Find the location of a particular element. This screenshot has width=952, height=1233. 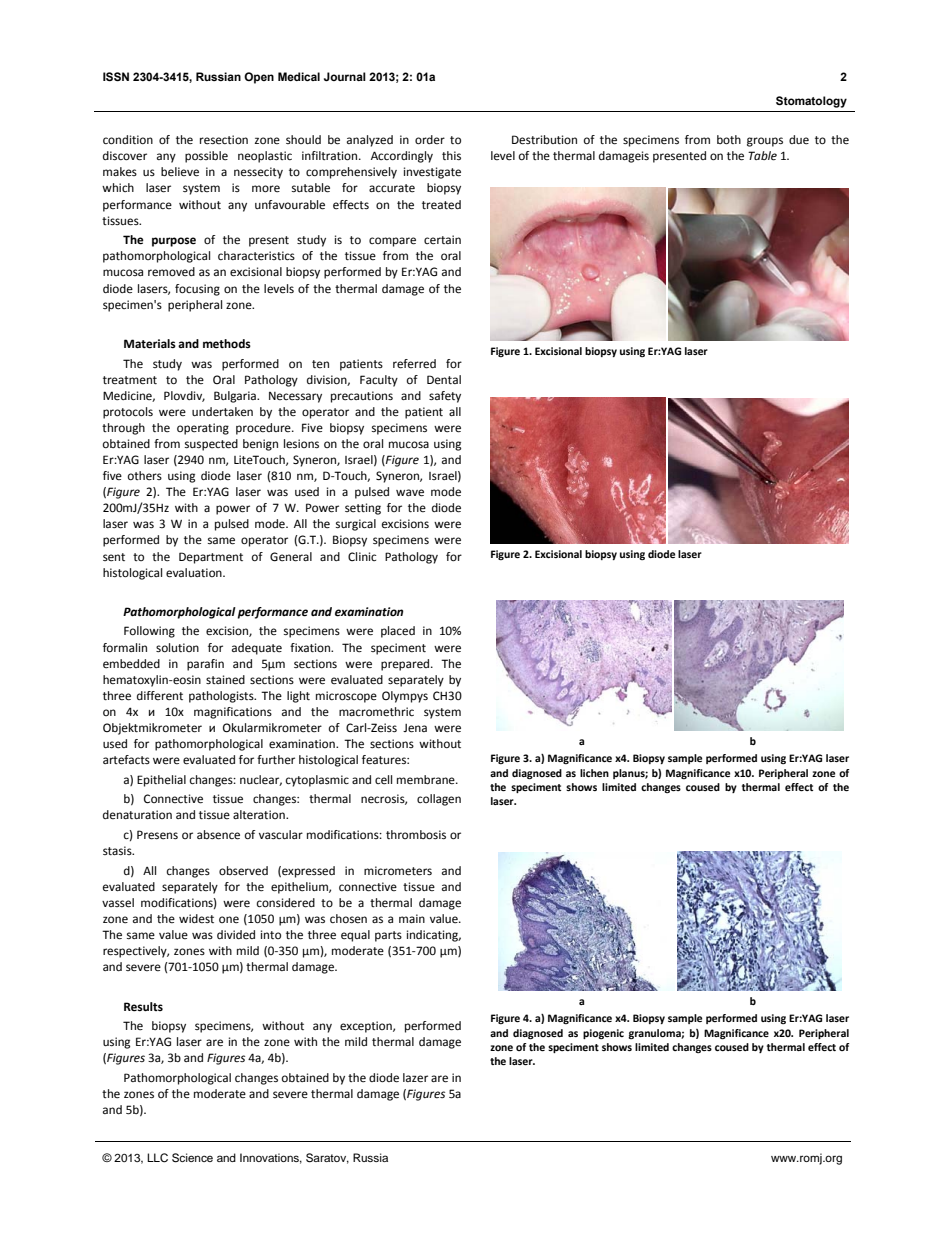

solution is located at coordinates (177, 647).
